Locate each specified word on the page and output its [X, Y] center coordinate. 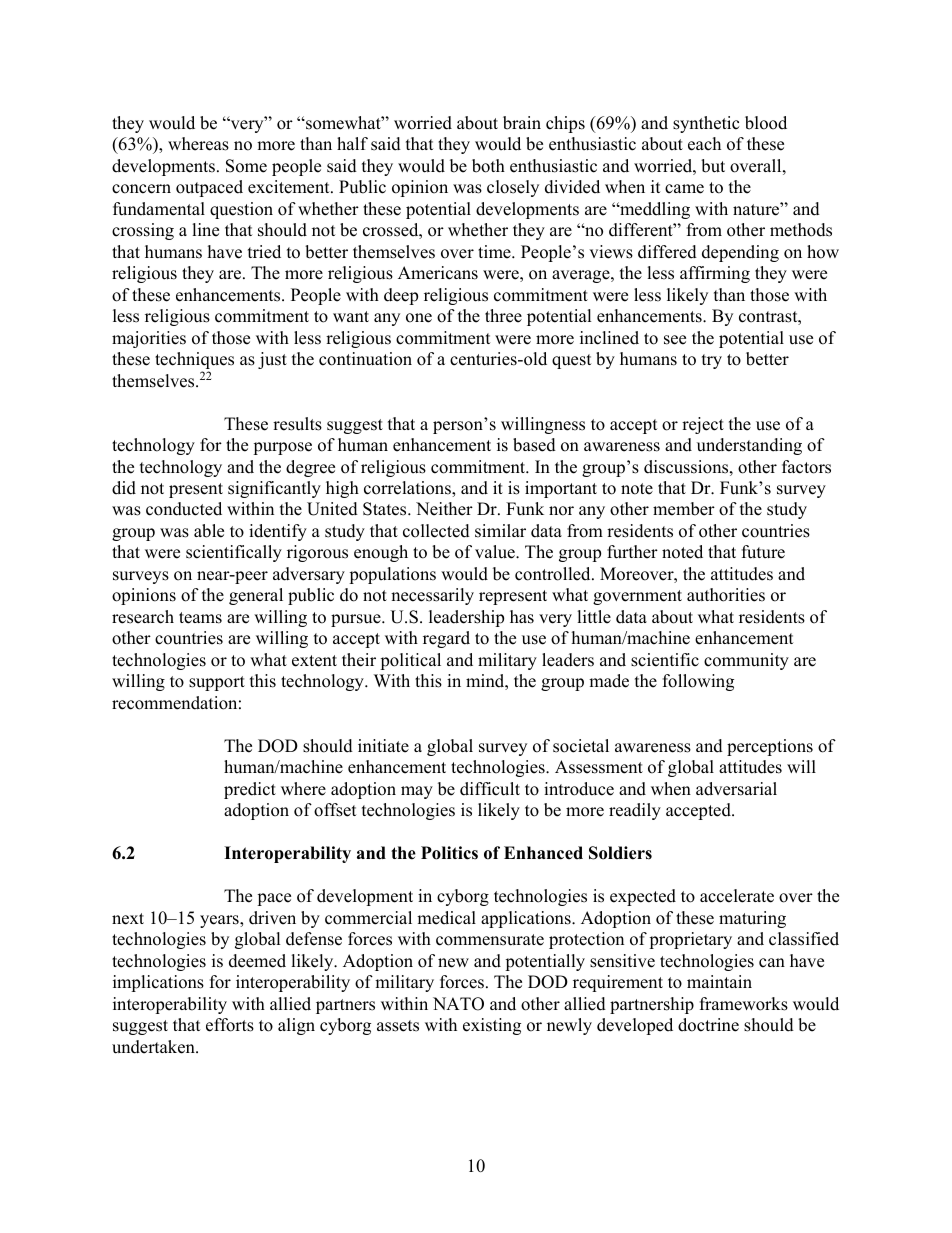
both [488, 166]
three [503, 316]
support [217, 683]
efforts [230, 1025]
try [712, 361]
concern [141, 189]
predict [250, 790]
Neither [444, 509]
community [746, 661]
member [684, 509]
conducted [184, 509]
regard [446, 639]
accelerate [737, 896]
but [713, 166]
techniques [194, 362]
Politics [449, 853]
